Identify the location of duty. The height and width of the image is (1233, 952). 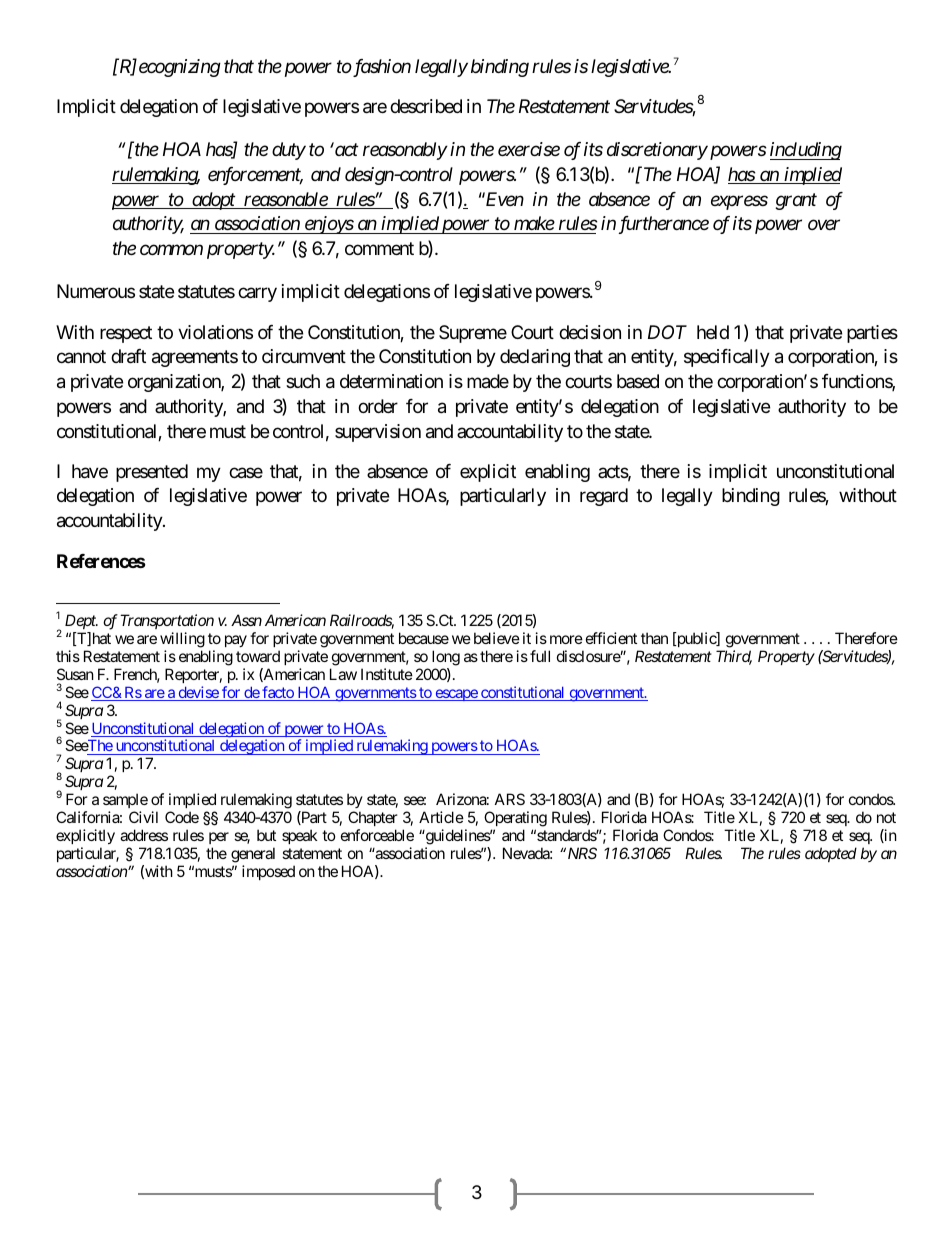
(289, 151).
